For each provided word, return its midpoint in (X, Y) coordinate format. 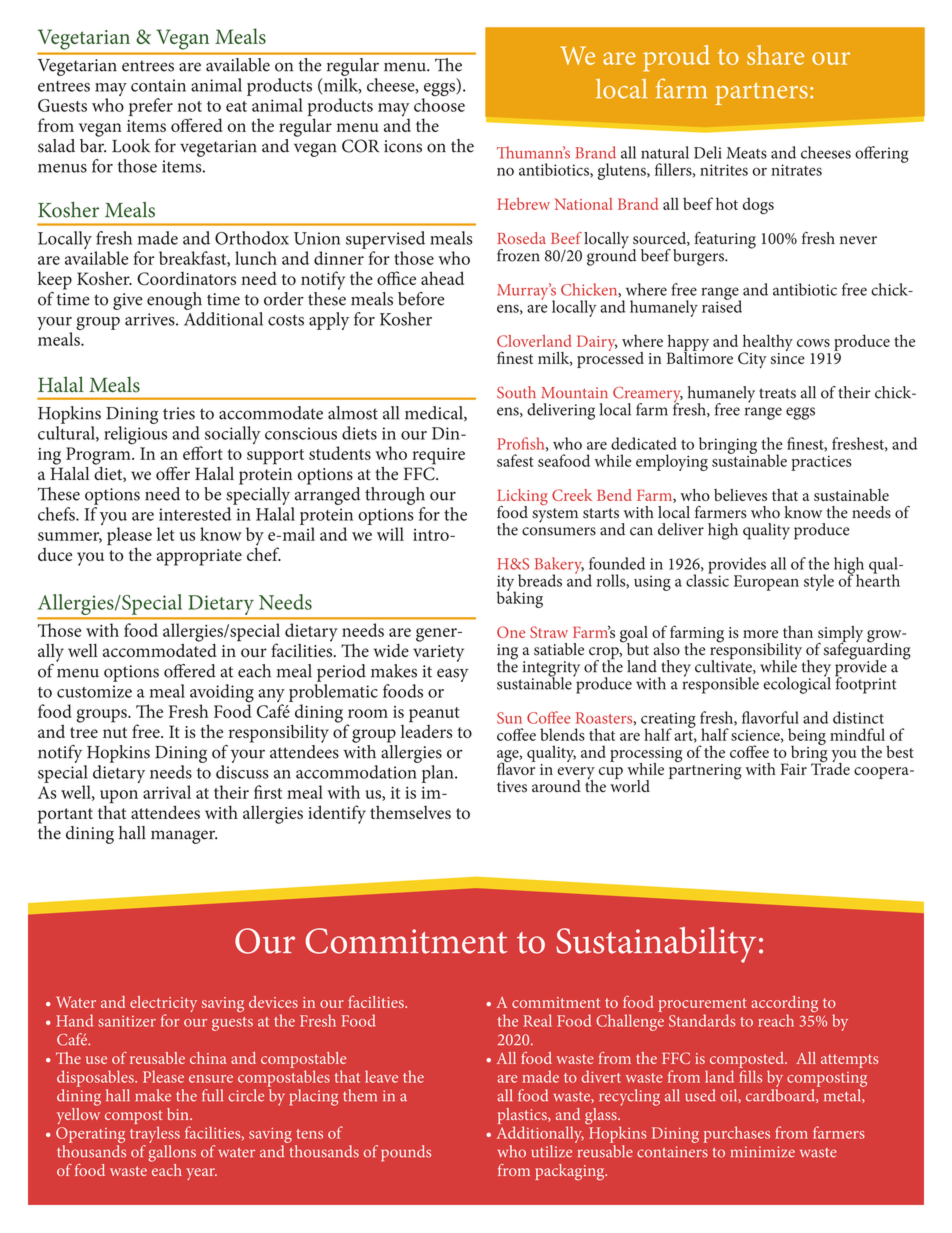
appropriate (199, 557)
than (798, 632)
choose (439, 105)
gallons (172, 1153)
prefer (151, 107)
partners (761, 93)
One (511, 632)
